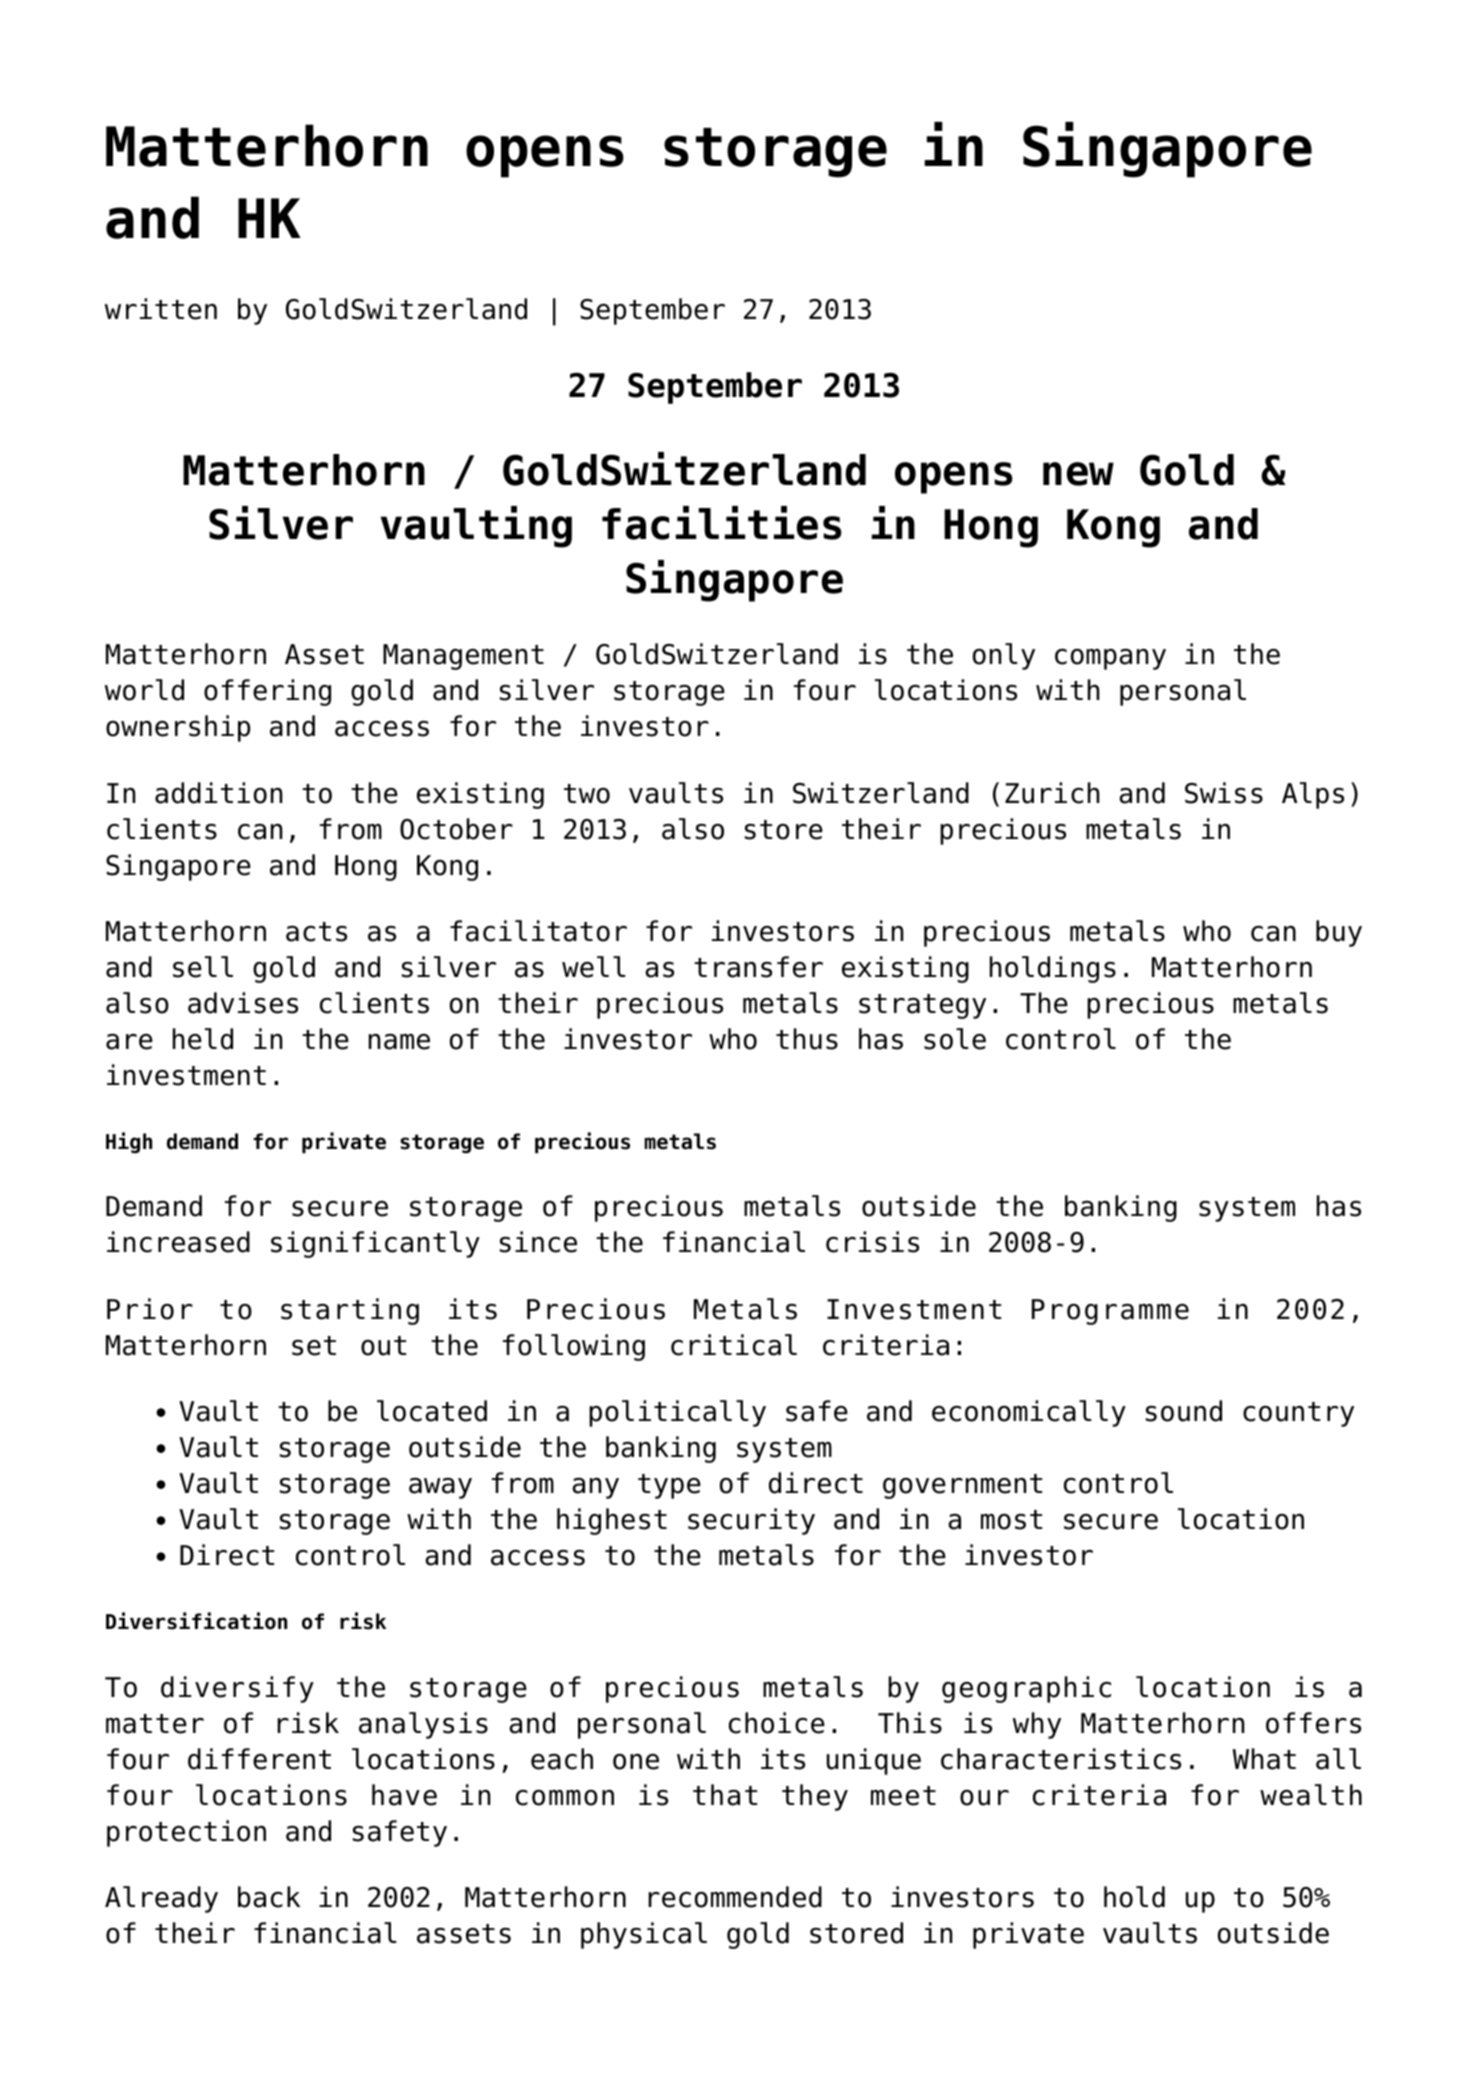 This page has height=2078, width=1469. What do you see at coordinates (267, 692) in the page?
I see `offering` at bounding box center [267, 692].
